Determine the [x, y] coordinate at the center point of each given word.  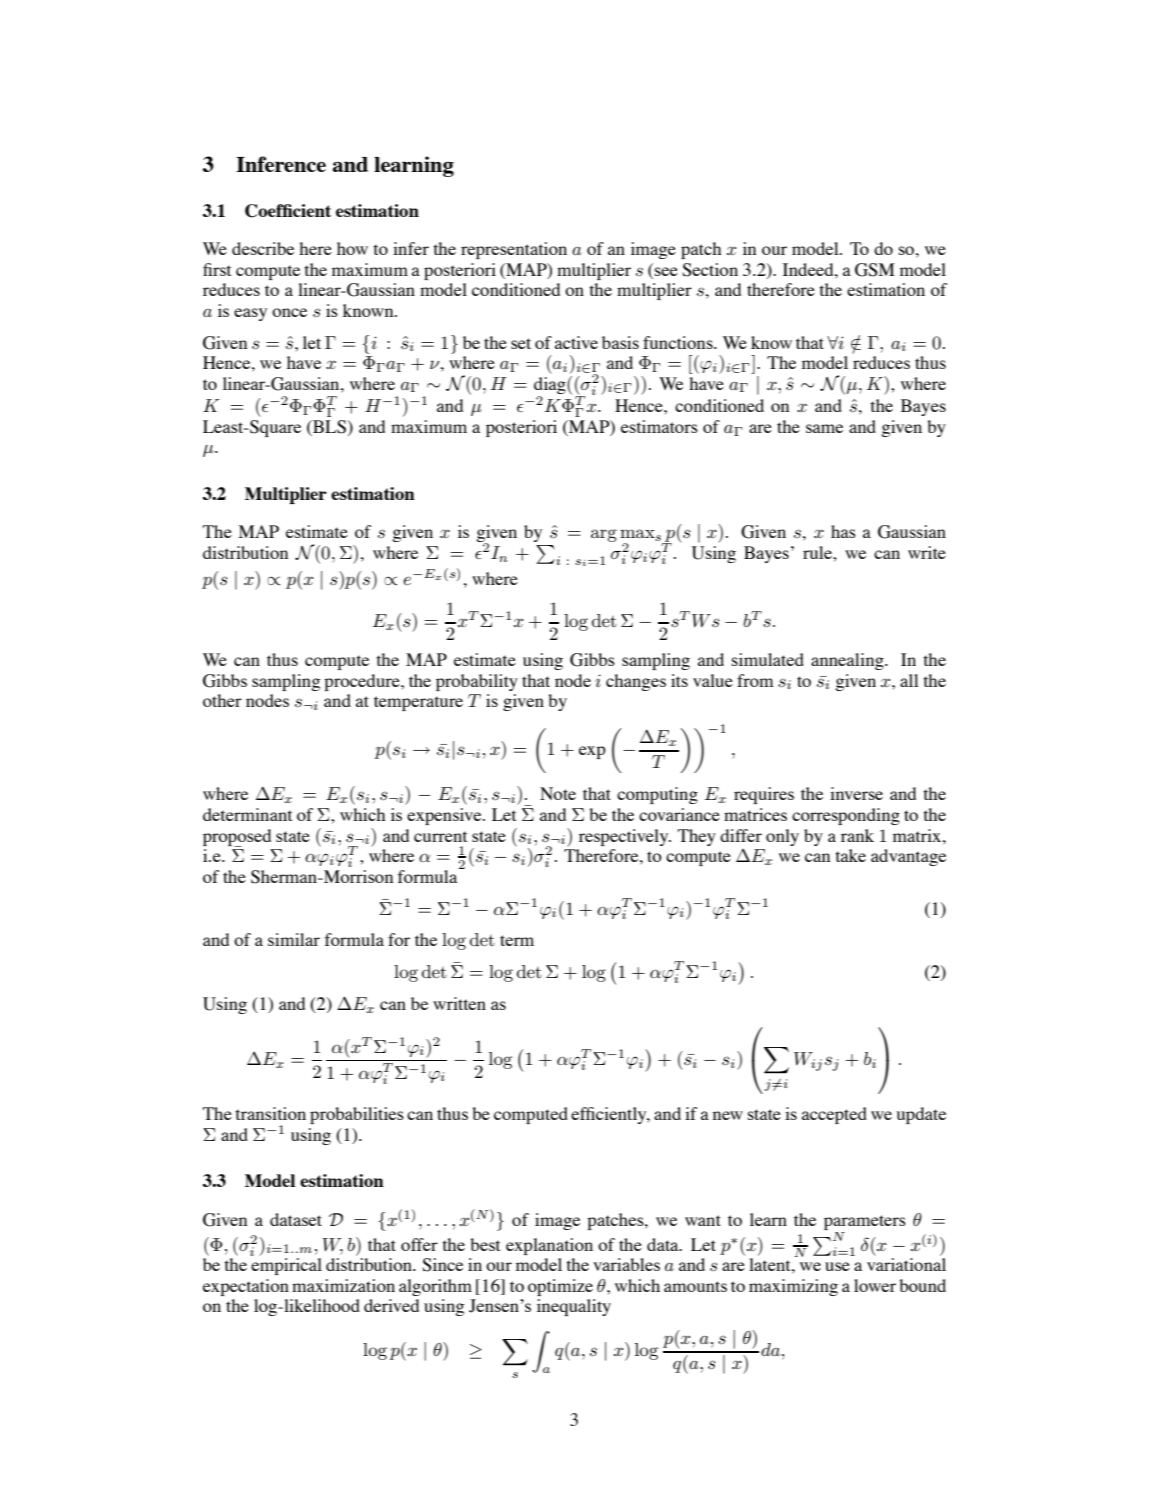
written [459, 1003]
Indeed [809, 269]
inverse [856, 793]
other [222, 700]
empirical [286, 1266]
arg [604, 535]
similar [294, 939]
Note [558, 793]
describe [263, 248]
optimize [560, 1287]
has [843, 531]
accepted [834, 1115]
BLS [329, 428]
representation [514, 250]
